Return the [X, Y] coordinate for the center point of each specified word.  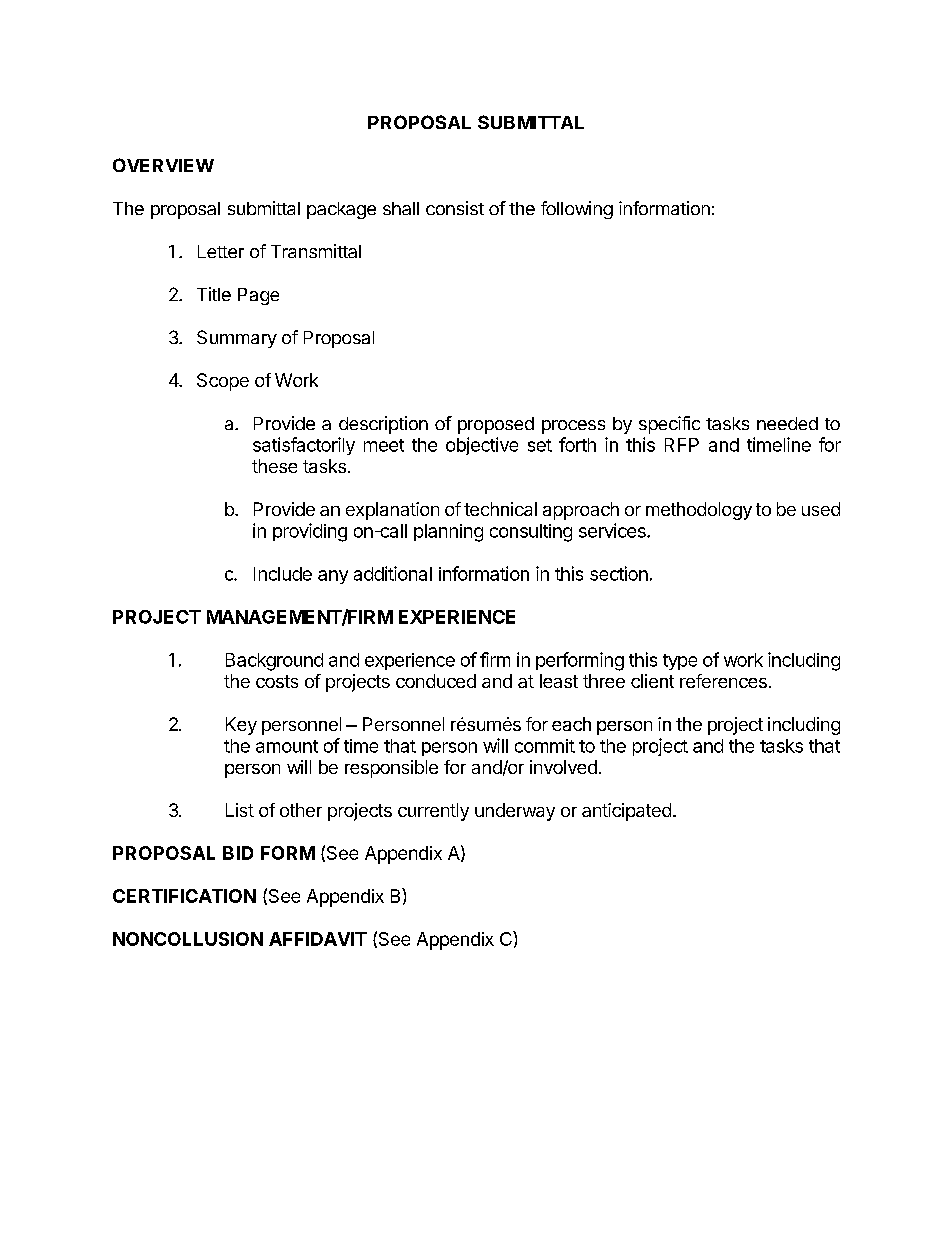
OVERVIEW [163, 165]
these [274, 466]
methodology [699, 511]
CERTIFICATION [184, 896]
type [680, 662]
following [577, 210]
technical [500, 509]
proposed [496, 425]
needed [787, 423]
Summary [237, 339]
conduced [436, 681]
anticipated [626, 812]
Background [274, 662]
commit [545, 746]
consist [455, 208]
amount [287, 746]
